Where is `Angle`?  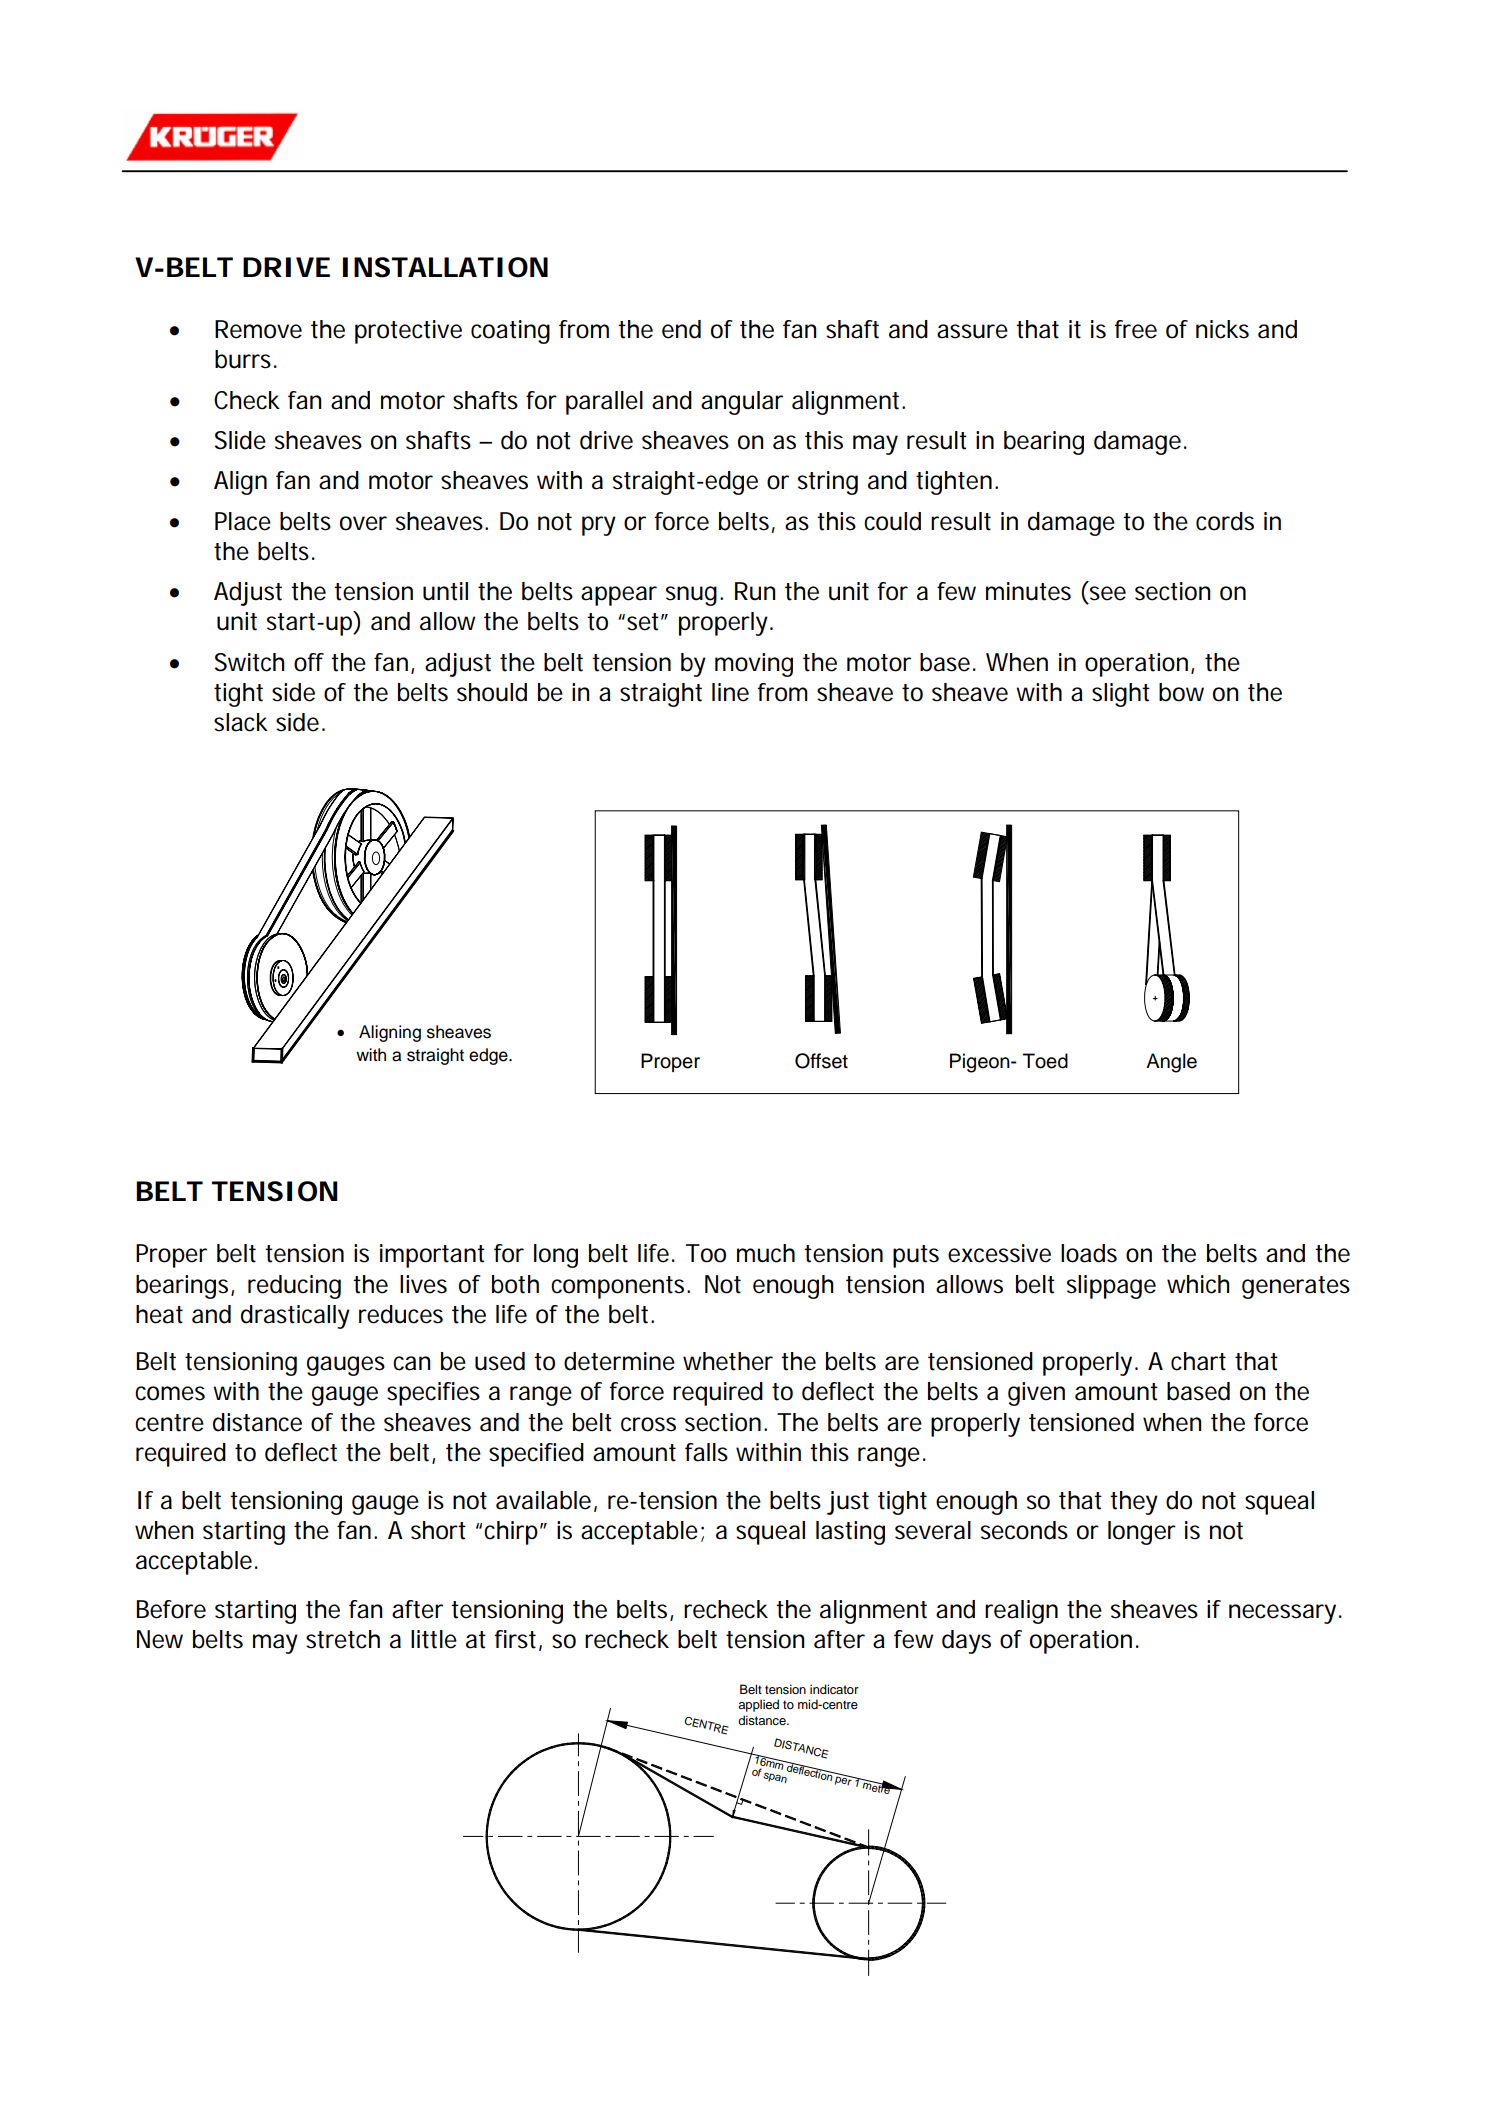 Angle is located at coordinates (1171, 1063).
